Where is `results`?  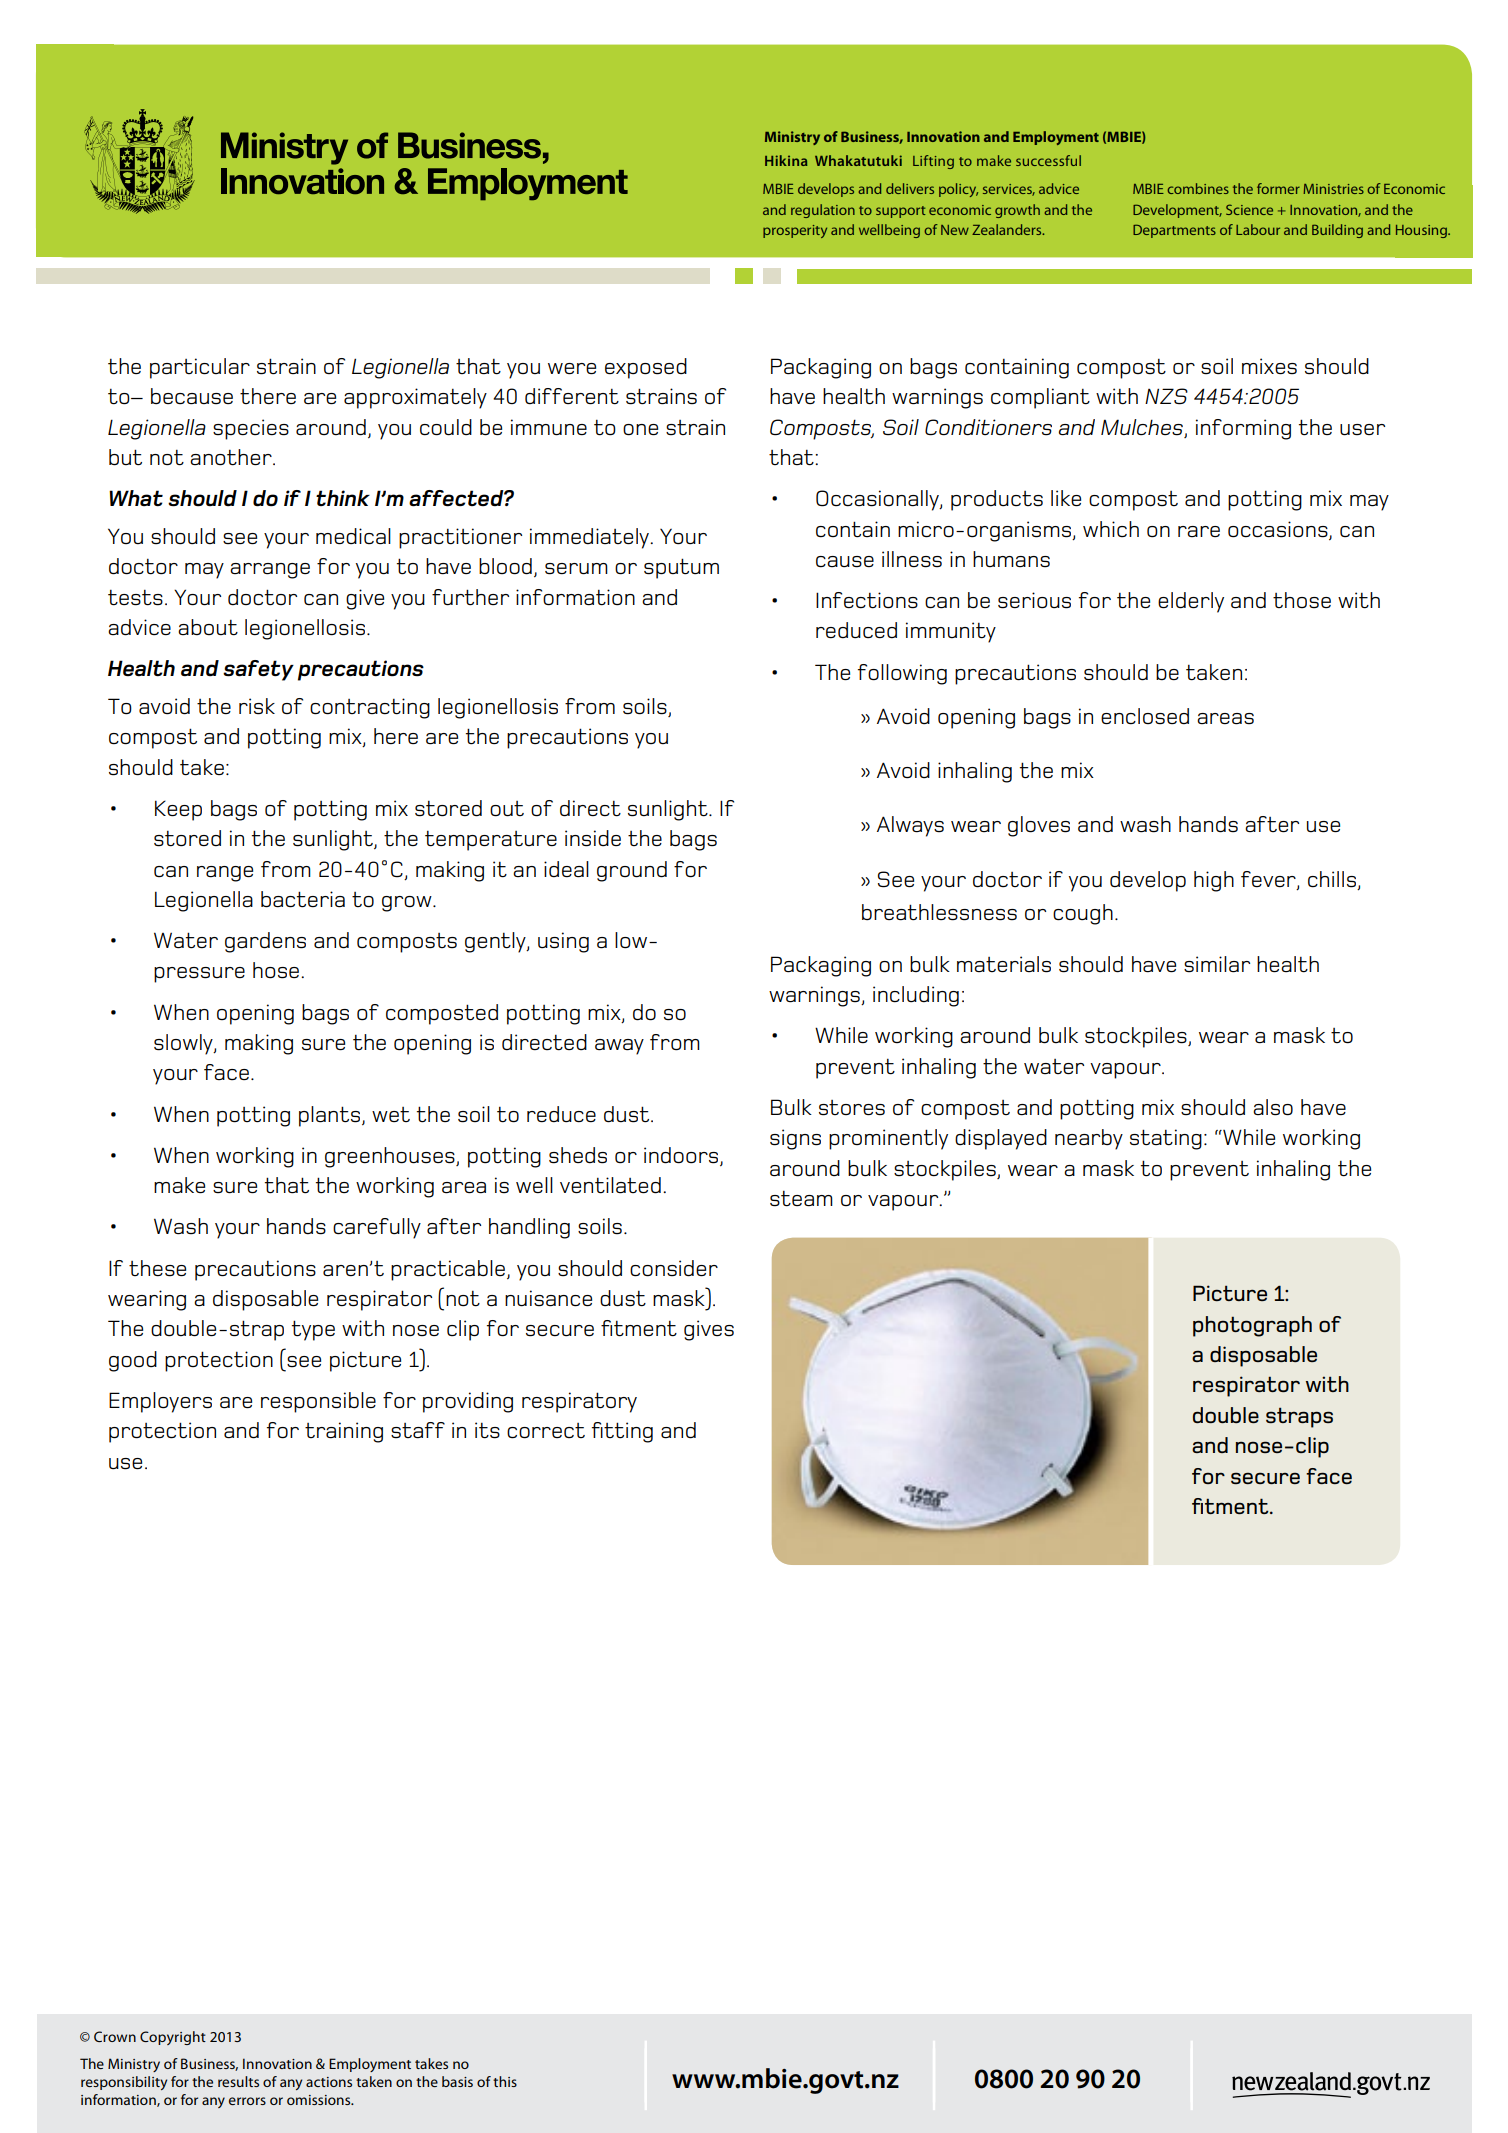 results is located at coordinates (238, 2081).
